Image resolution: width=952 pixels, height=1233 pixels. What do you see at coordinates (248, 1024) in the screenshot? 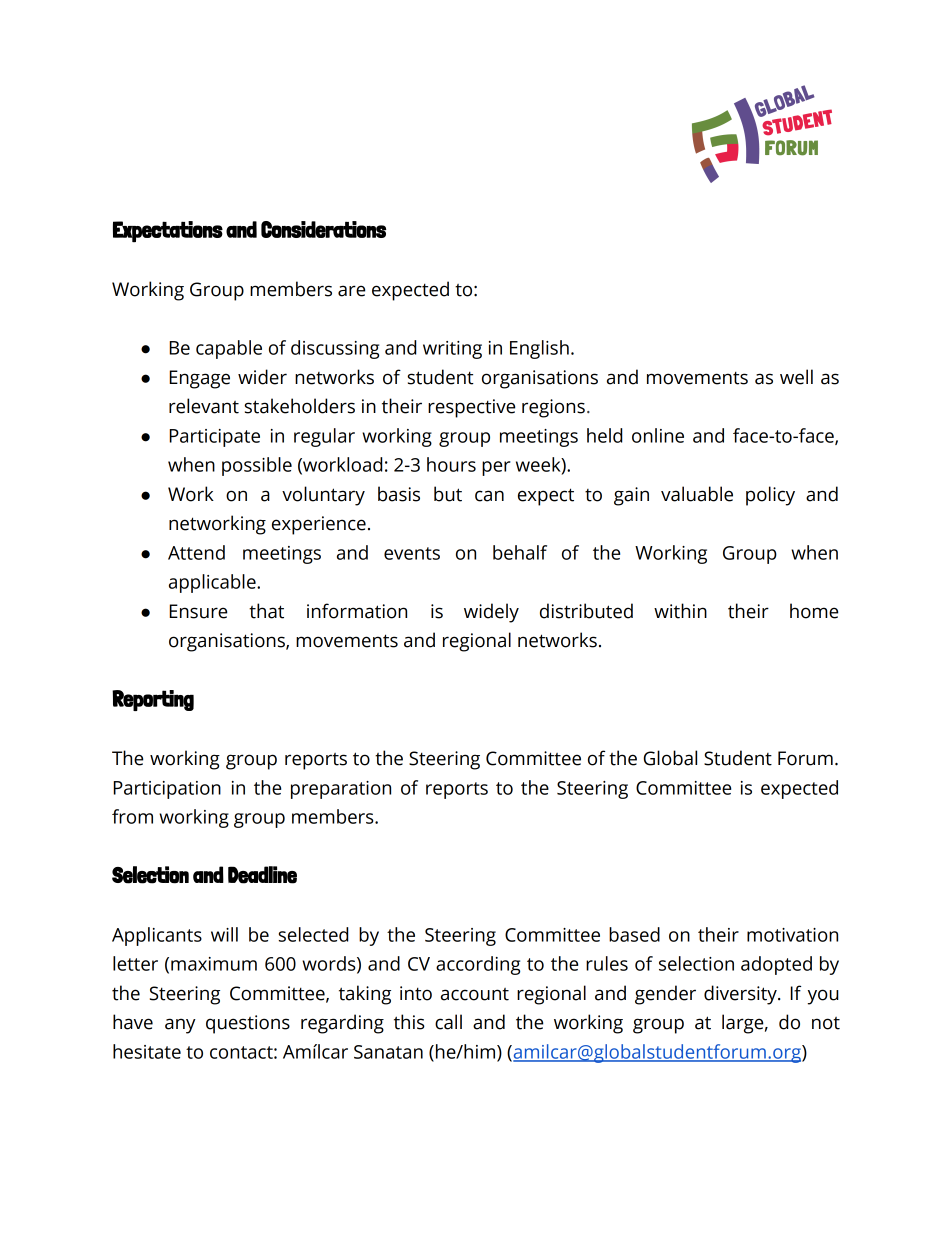
I see `questions` at bounding box center [248, 1024].
